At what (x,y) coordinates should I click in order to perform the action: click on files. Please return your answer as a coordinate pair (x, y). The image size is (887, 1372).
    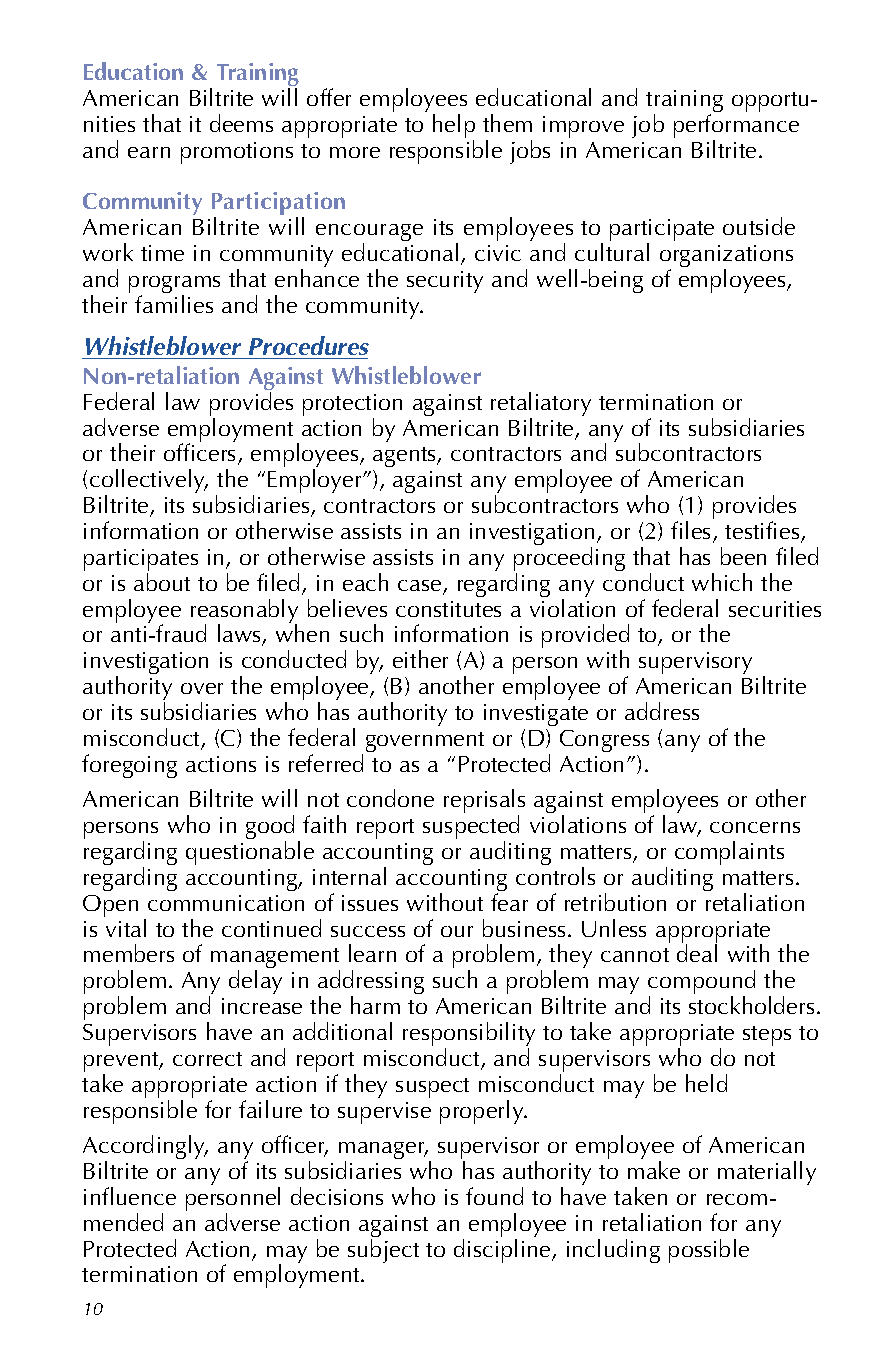
    Looking at the image, I should click on (692, 531).
